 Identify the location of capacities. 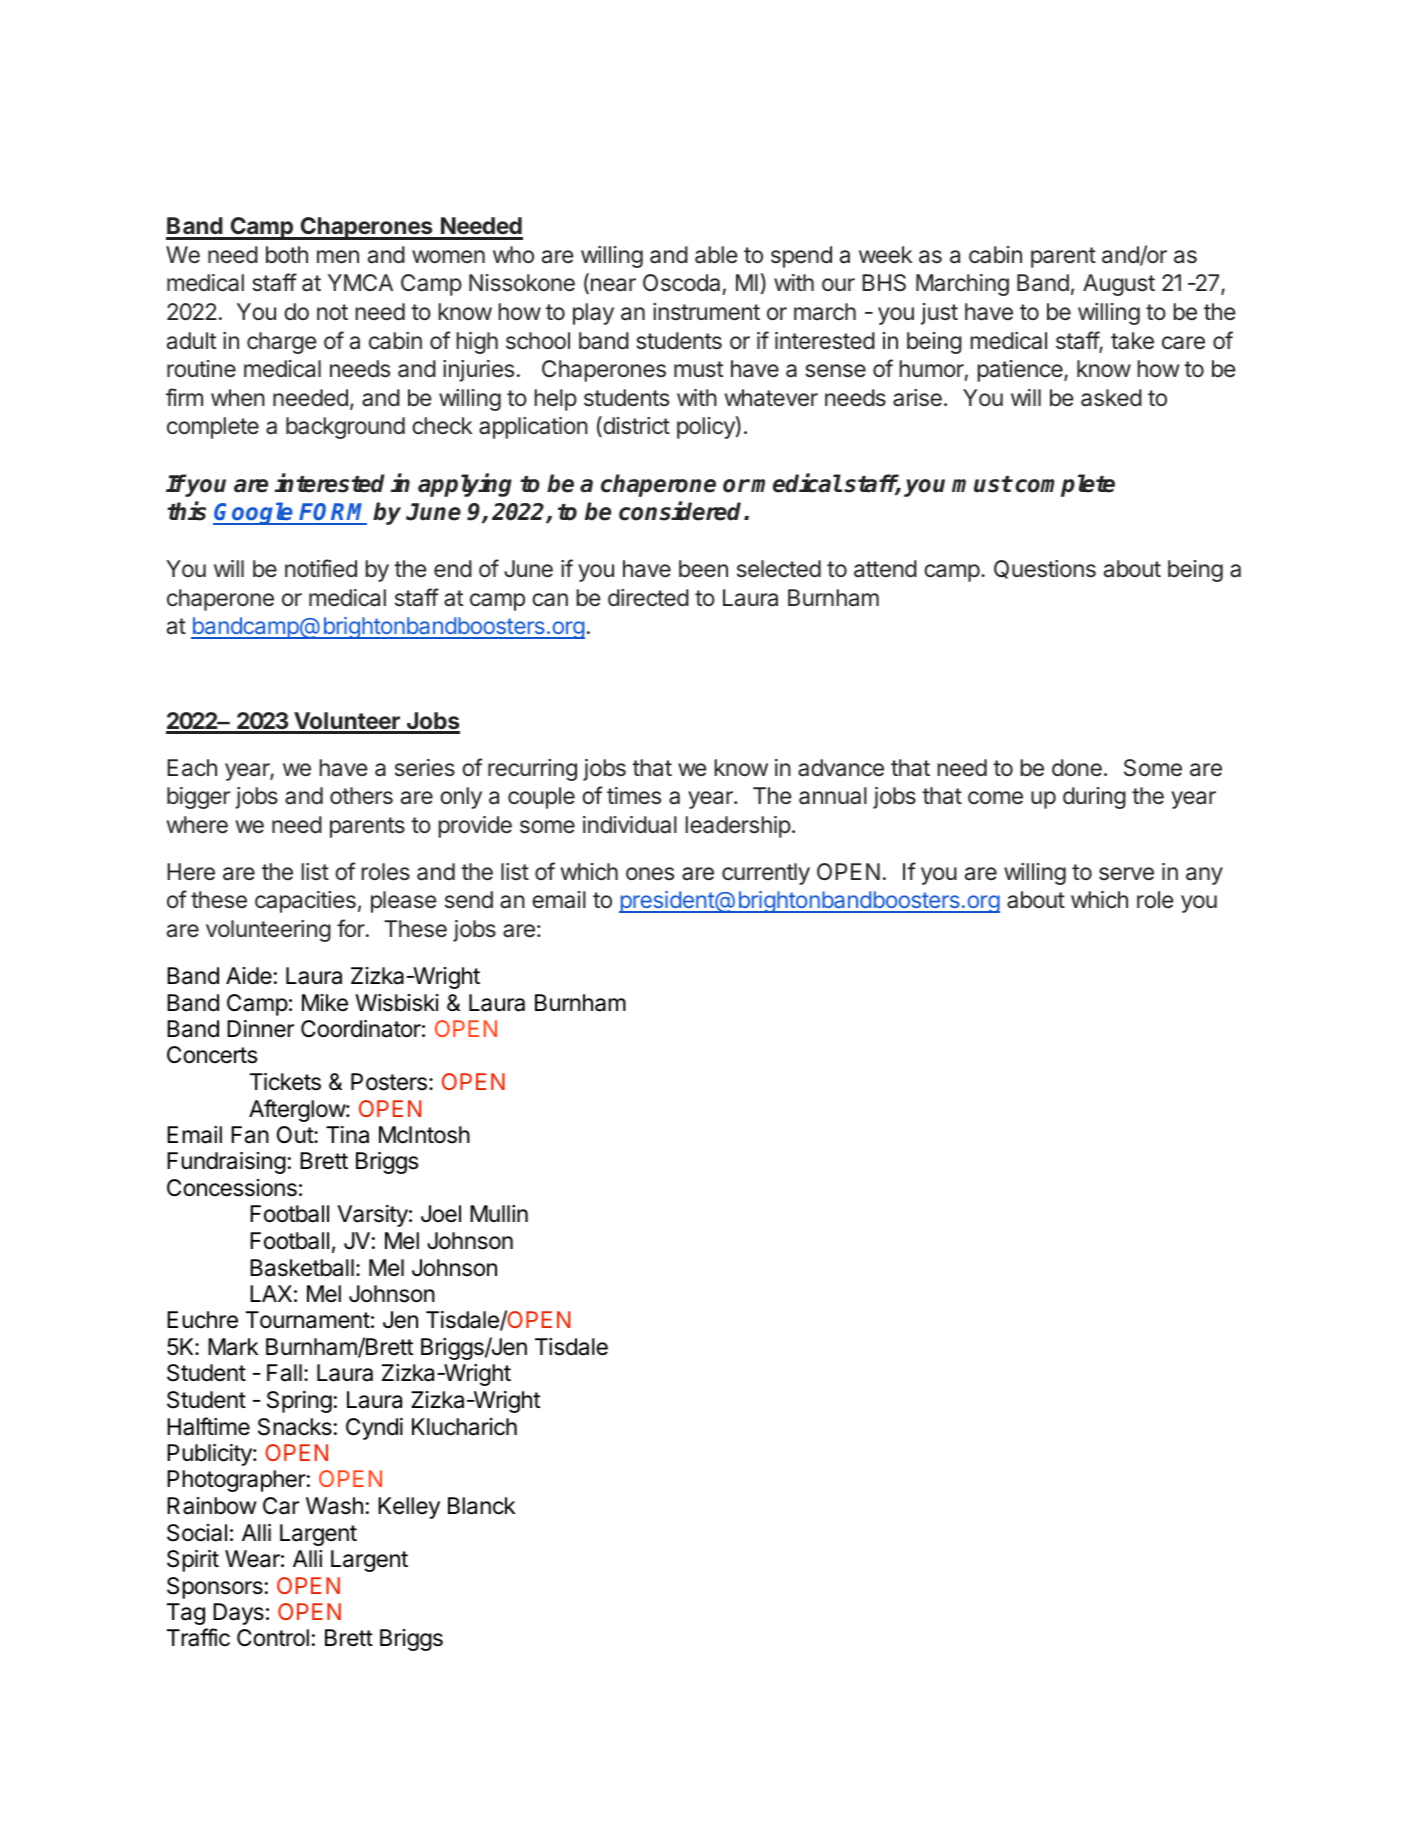
(305, 902).
